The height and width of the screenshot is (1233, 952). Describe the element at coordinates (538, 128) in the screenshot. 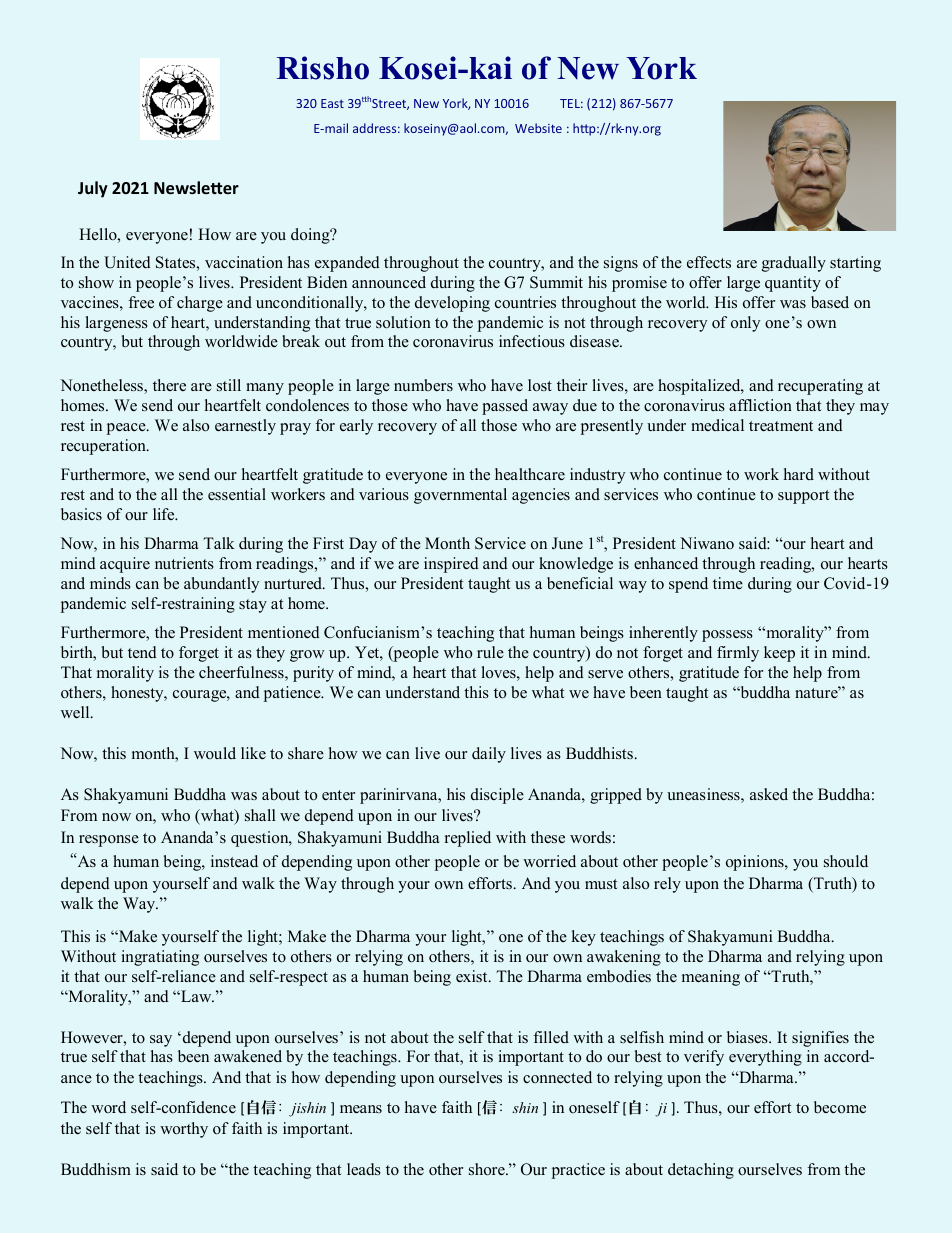

I see `Website` at that location.
